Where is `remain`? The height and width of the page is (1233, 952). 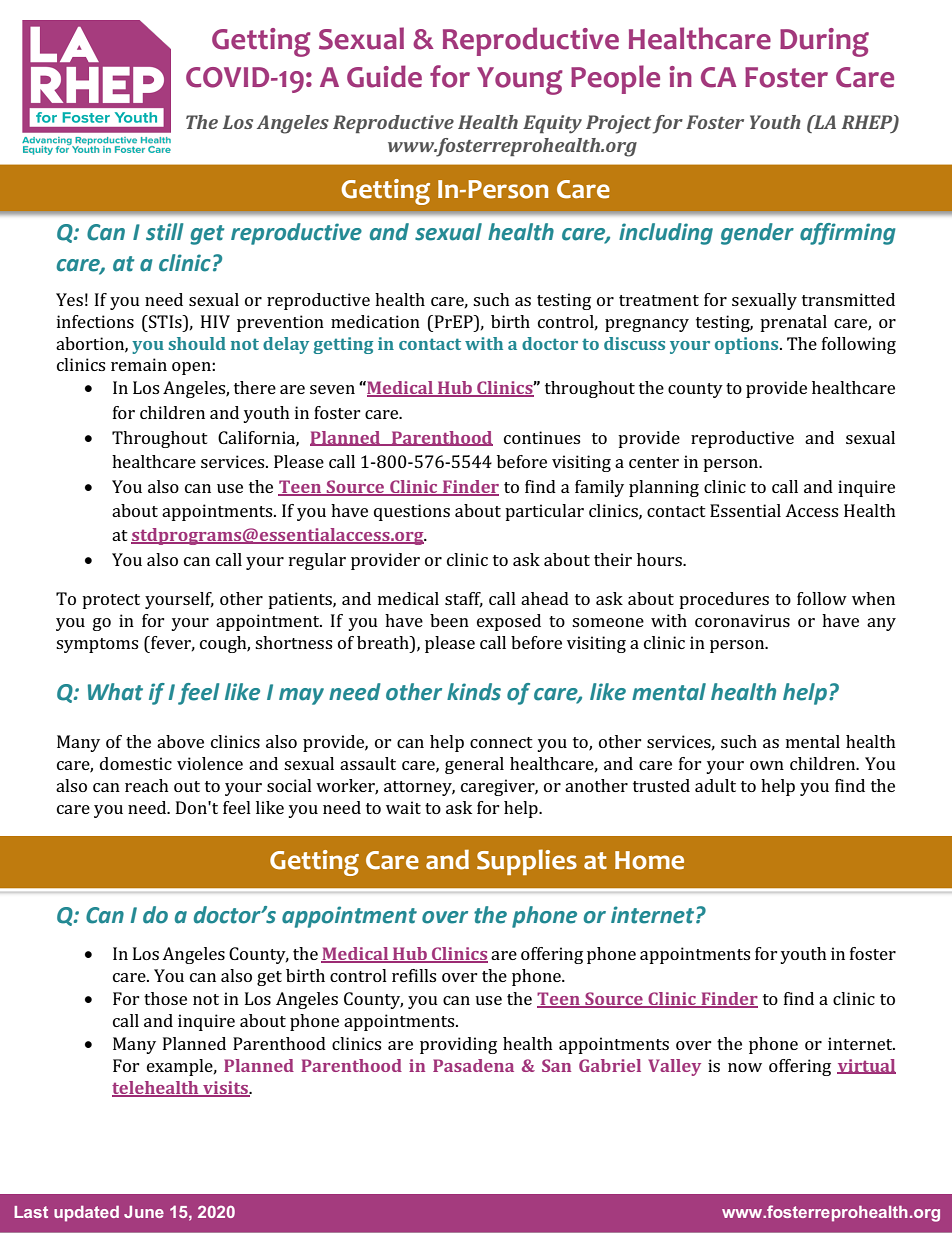 remain is located at coordinates (139, 364).
